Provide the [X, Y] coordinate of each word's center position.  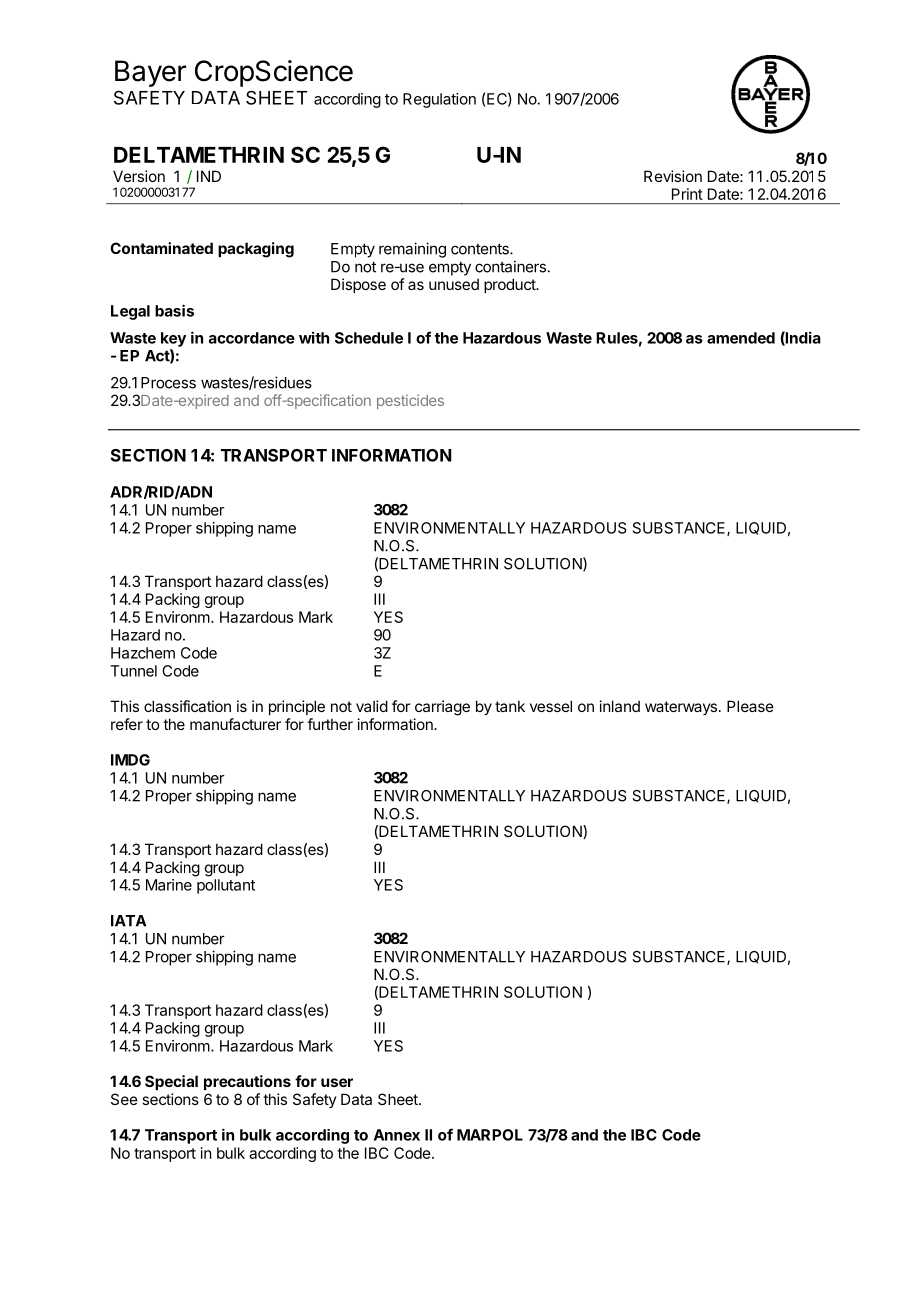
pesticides [410, 401]
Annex [397, 1135]
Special [171, 1082]
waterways [681, 708]
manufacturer [235, 724]
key [173, 339]
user [337, 1082]
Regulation [439, 100]
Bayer [150, 73]
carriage [442, 708]
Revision [673, 176]
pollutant [226, 886]
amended [741, 338]
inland [620, 706]
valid [372, 706]
